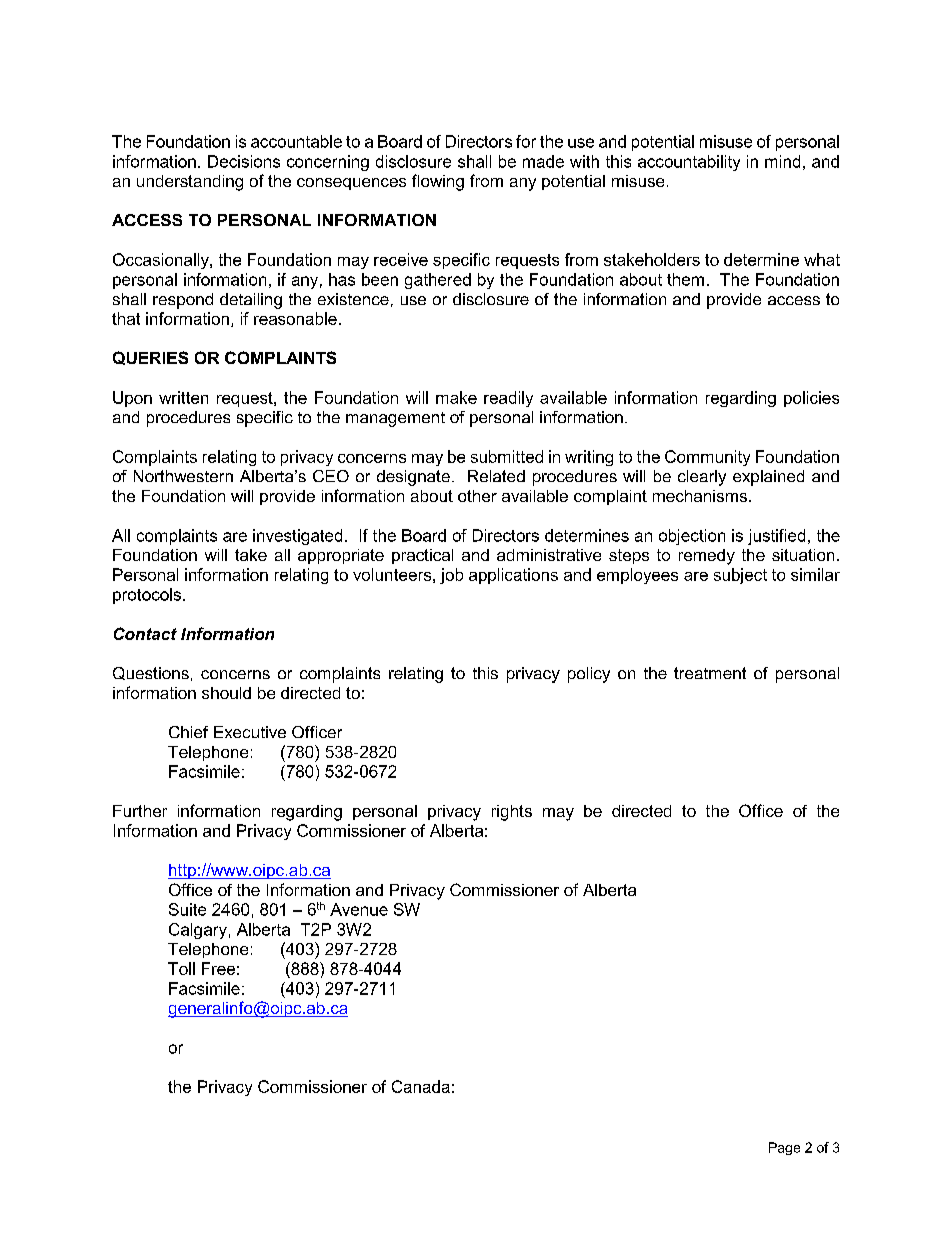  I want to click on Canada, so click(421, 1086).
